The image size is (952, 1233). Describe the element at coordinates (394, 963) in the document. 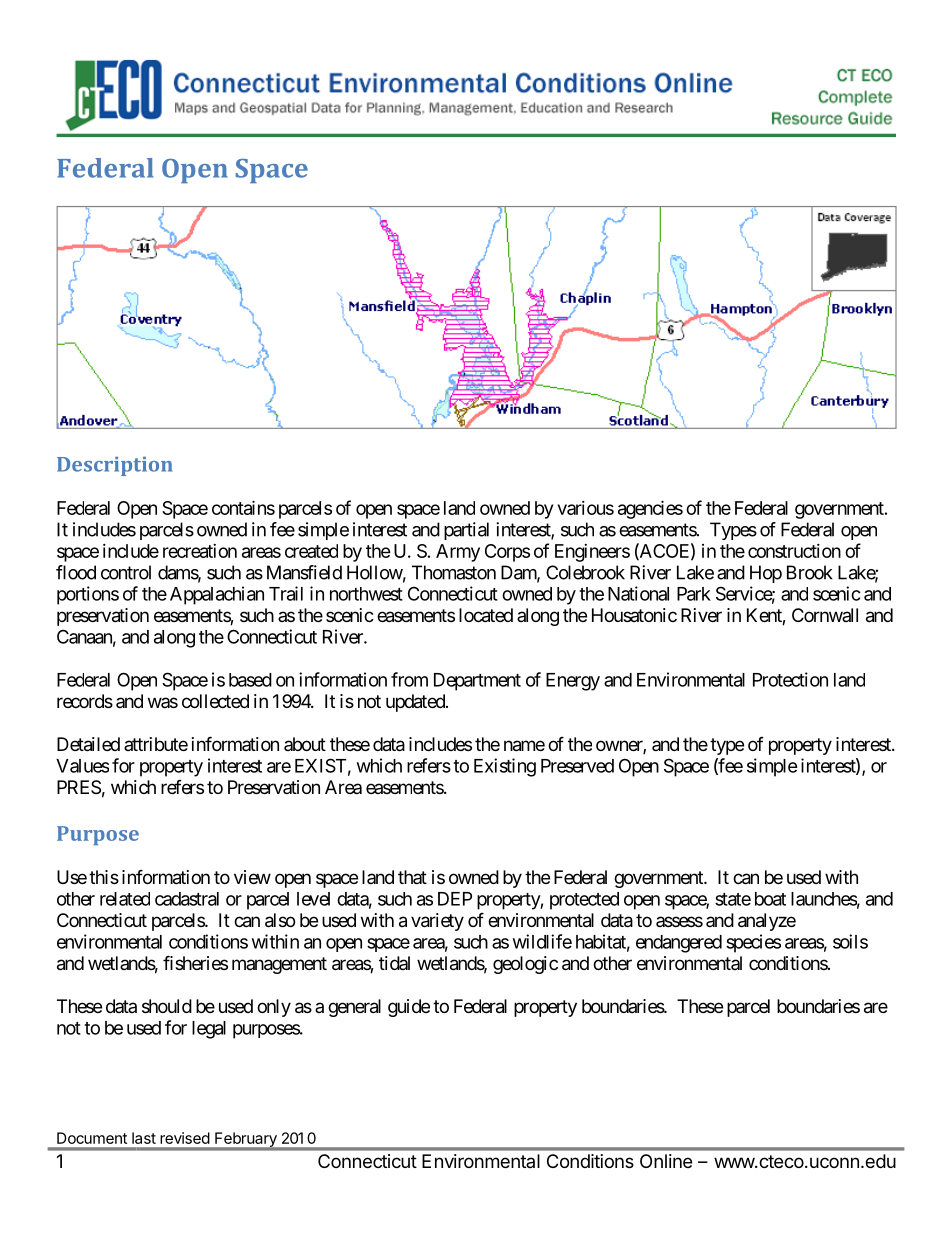

I see `tidal` at that location.
